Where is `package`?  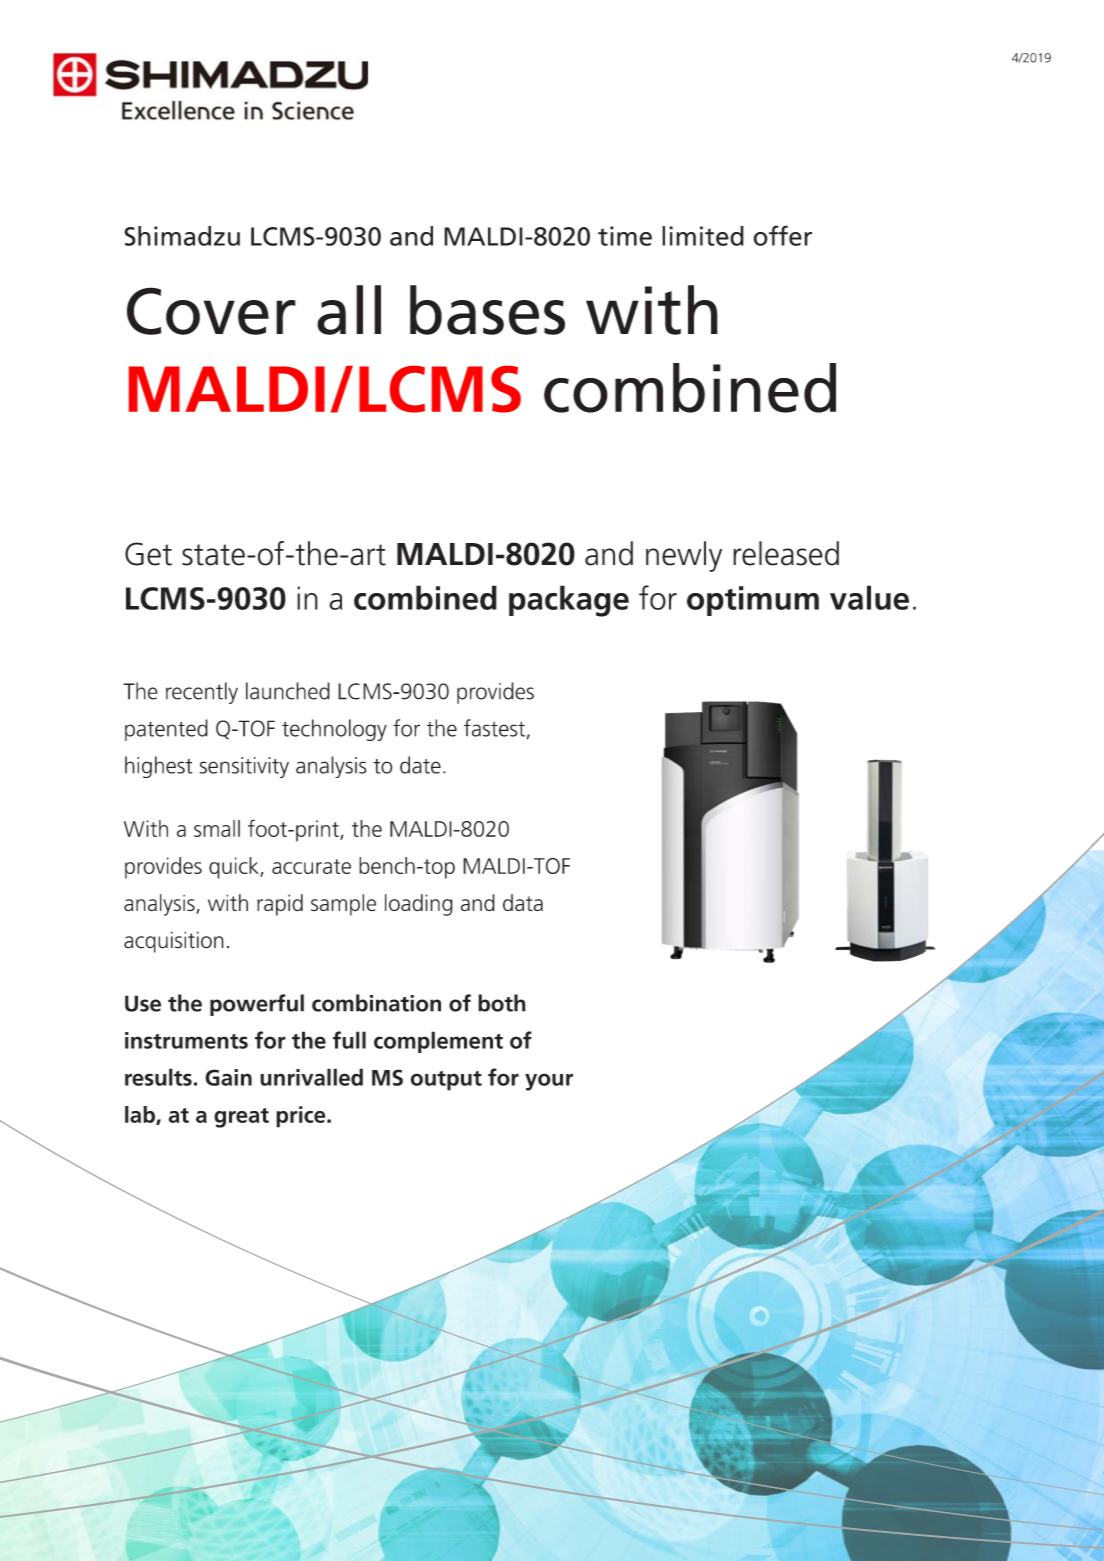
package is located at coordinates (569, 601).
